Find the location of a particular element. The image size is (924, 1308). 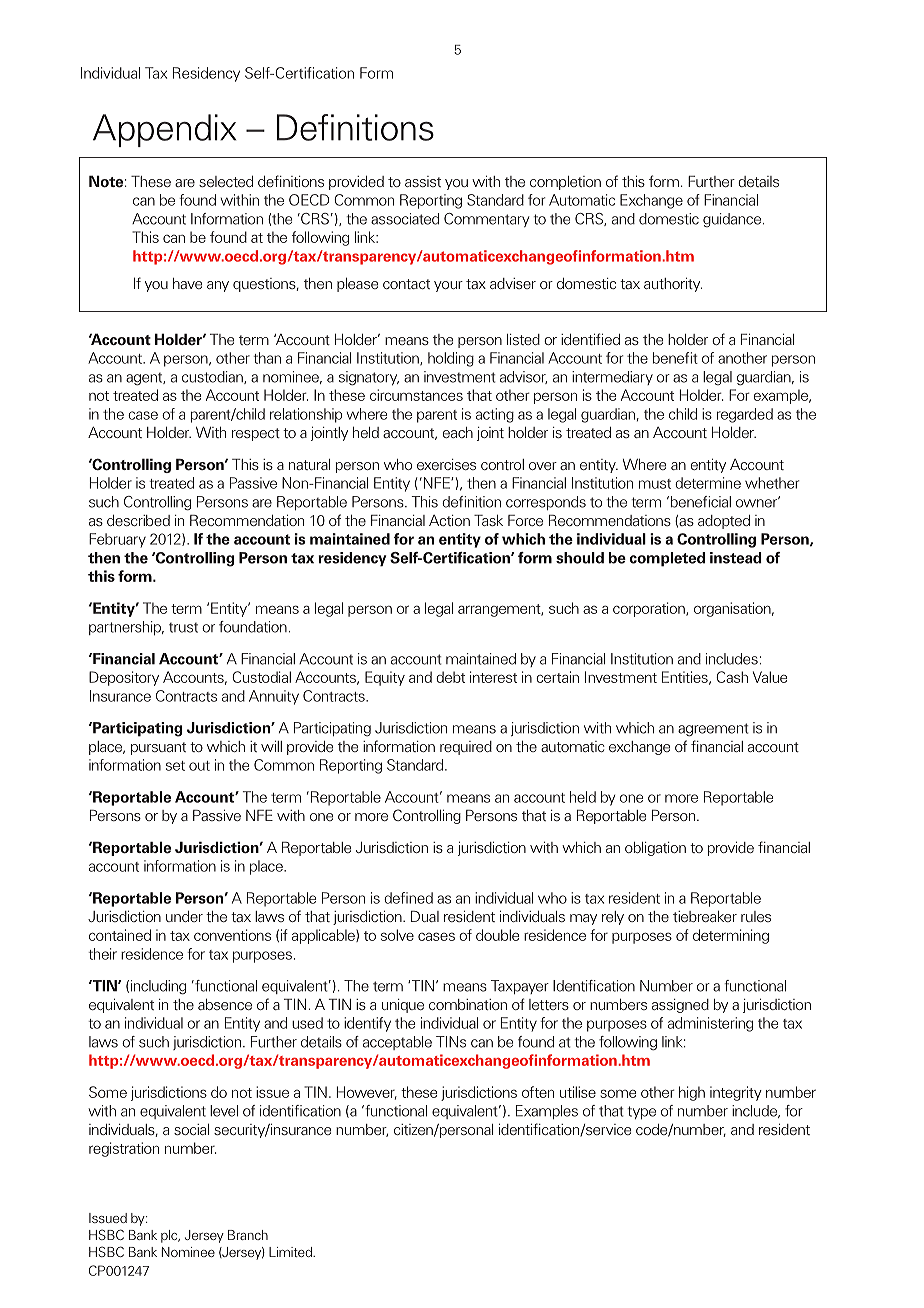

plc is located at coordinates (170, 1236).
